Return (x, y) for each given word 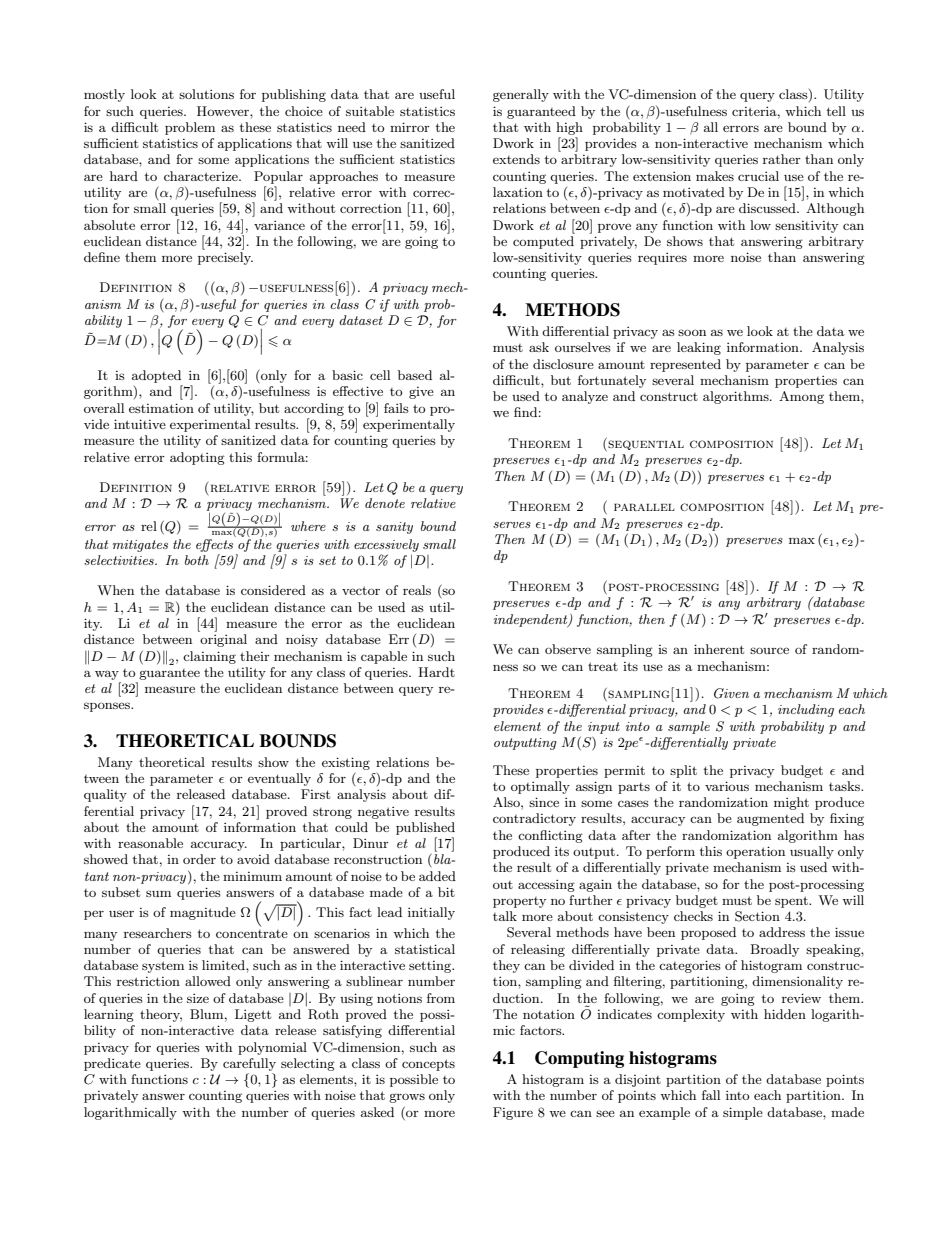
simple (743, 1113)
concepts (428, 1065)
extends (516, 159)
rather (782, 159)
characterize (202, 176)
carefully (249, 1064)
